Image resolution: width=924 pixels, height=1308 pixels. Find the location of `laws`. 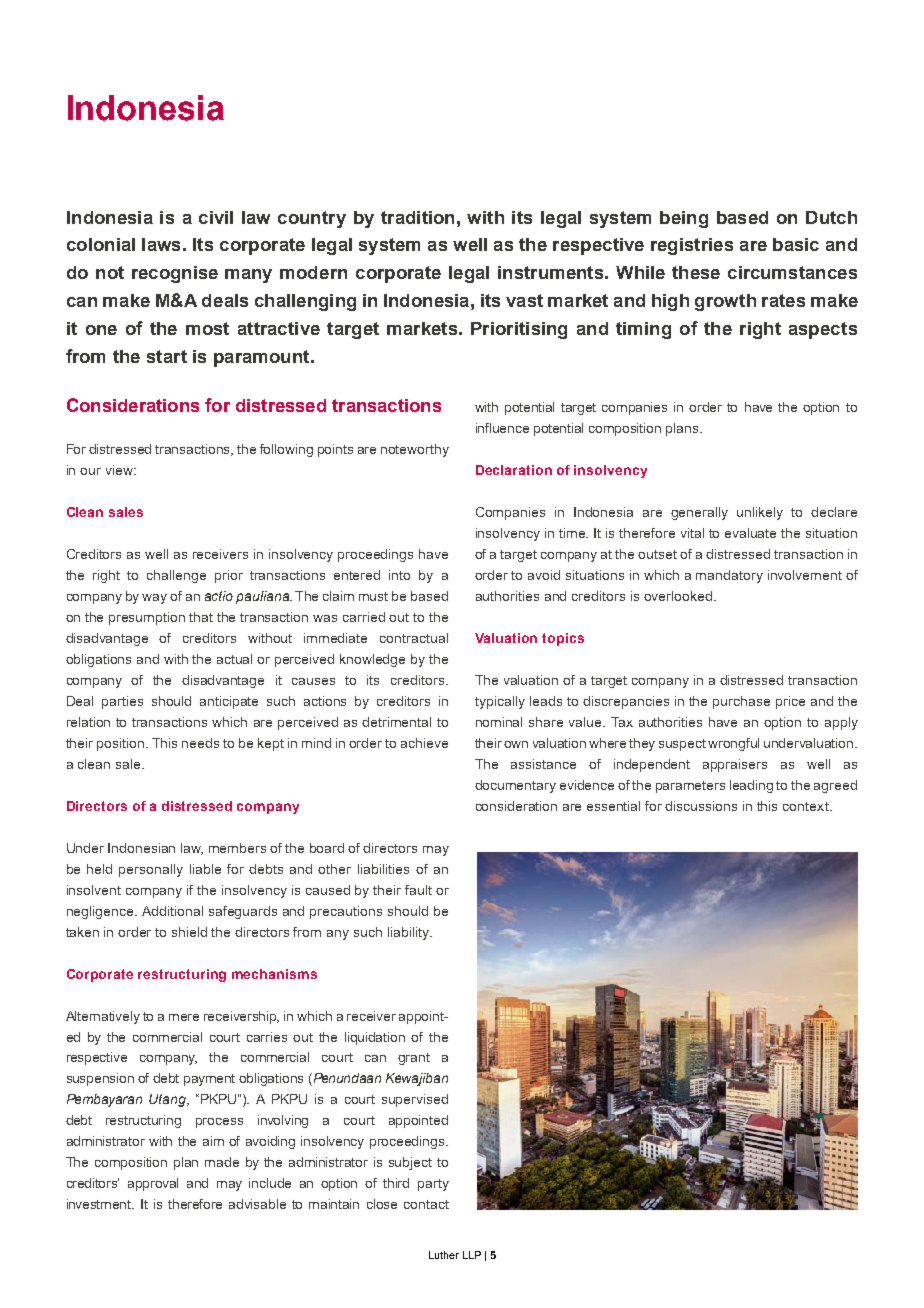

laws is located at coordinates (161, 244).
